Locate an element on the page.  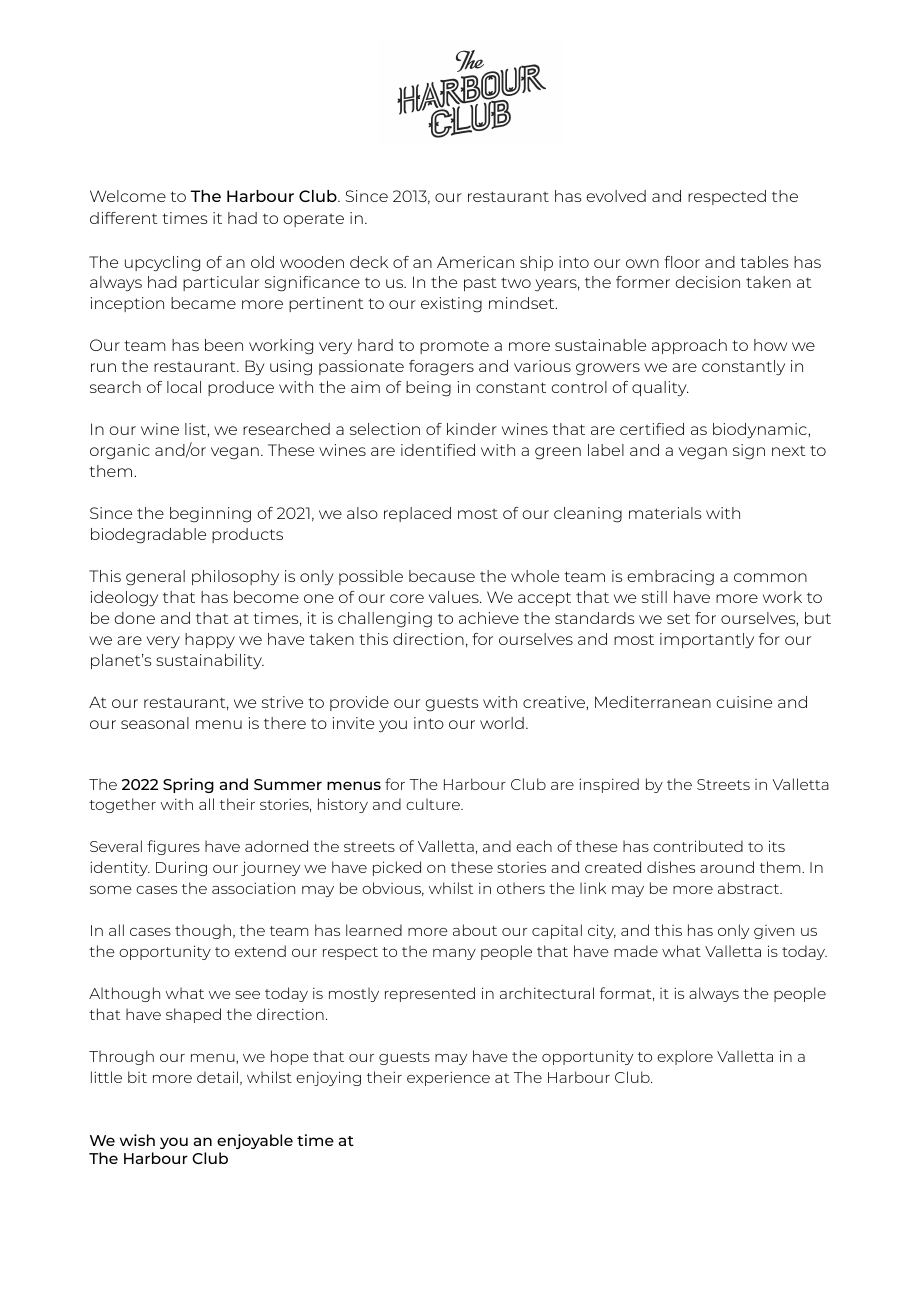
achieve is located at coordinates (489, 618).
